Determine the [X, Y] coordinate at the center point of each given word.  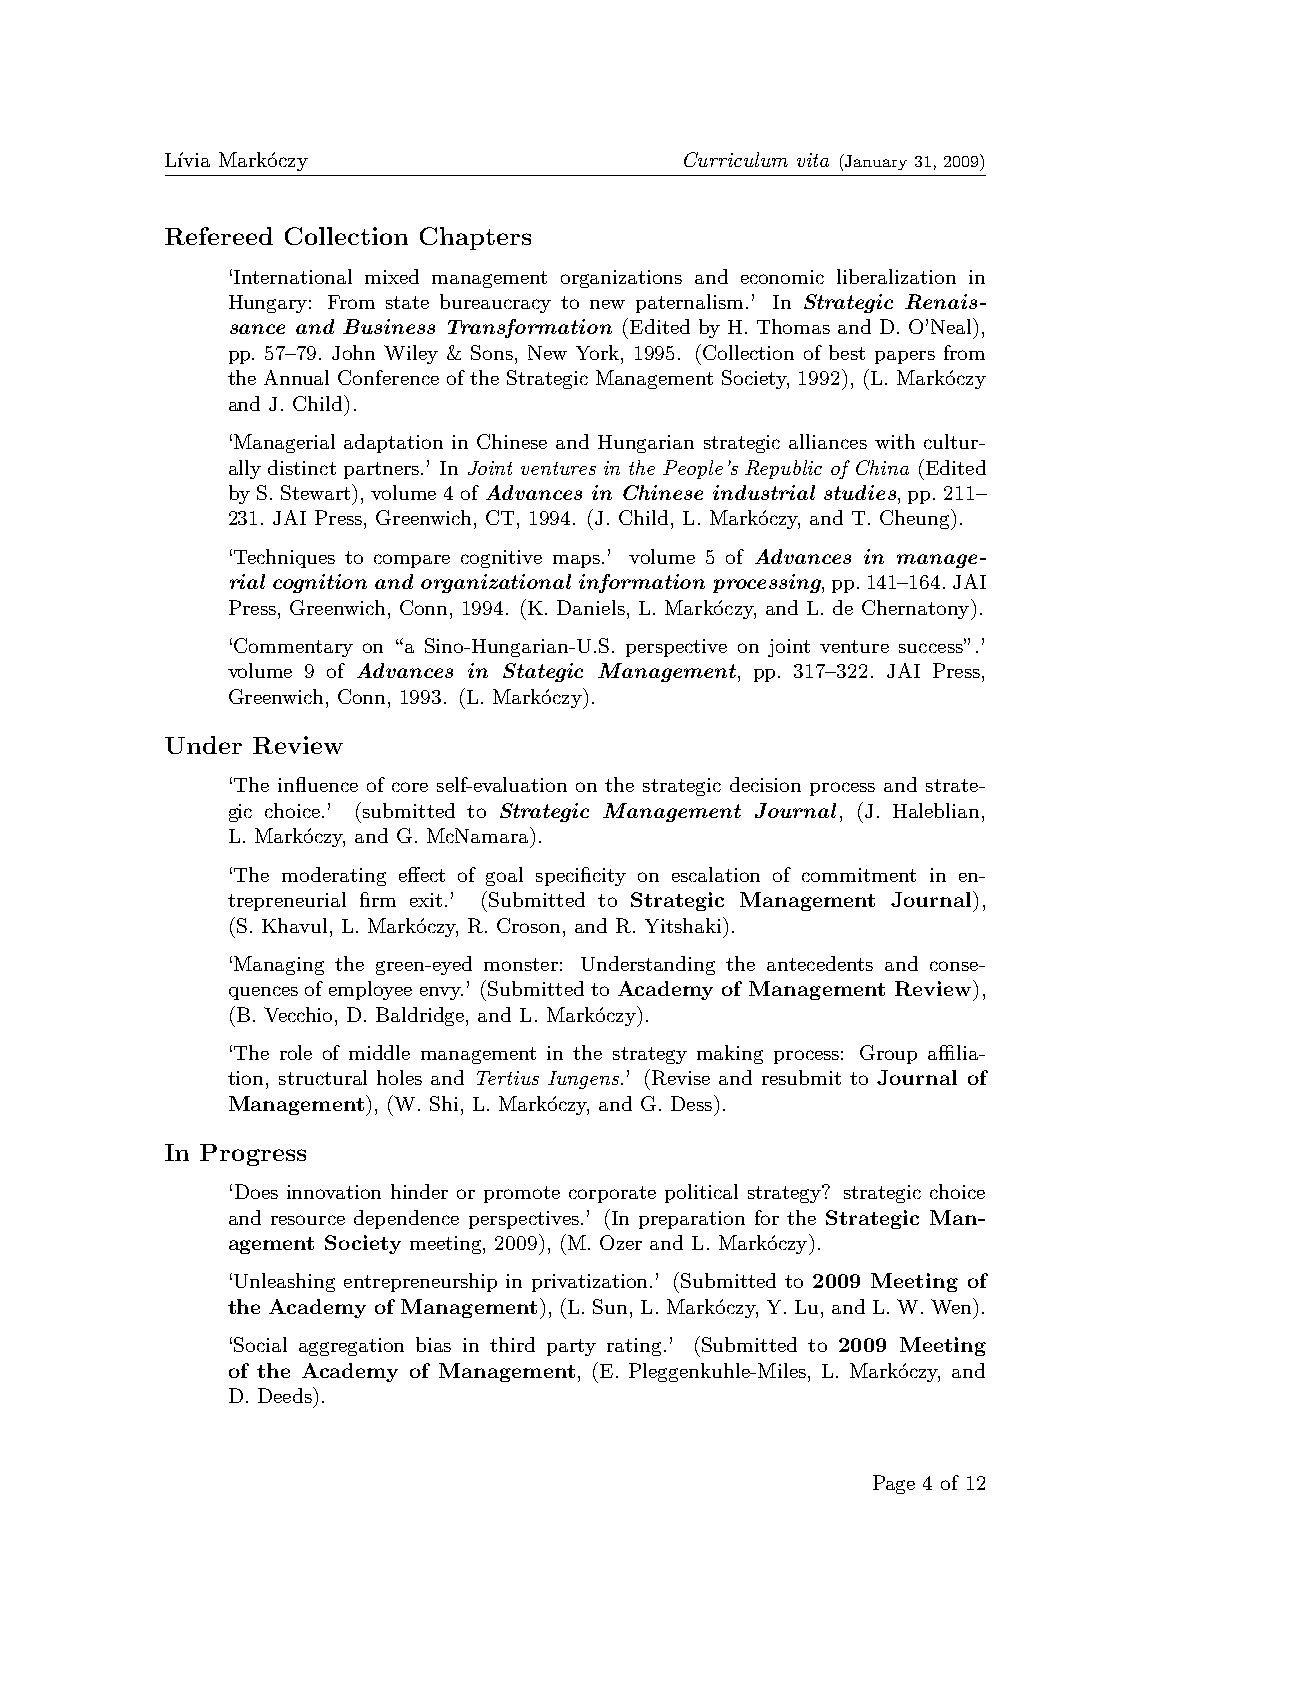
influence [318, 784]
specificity [581, 876]
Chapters [475, 238]
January [875, 162]
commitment [859, 875]
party [571, 1347]
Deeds [286, 1395]
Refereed [219, 236]
